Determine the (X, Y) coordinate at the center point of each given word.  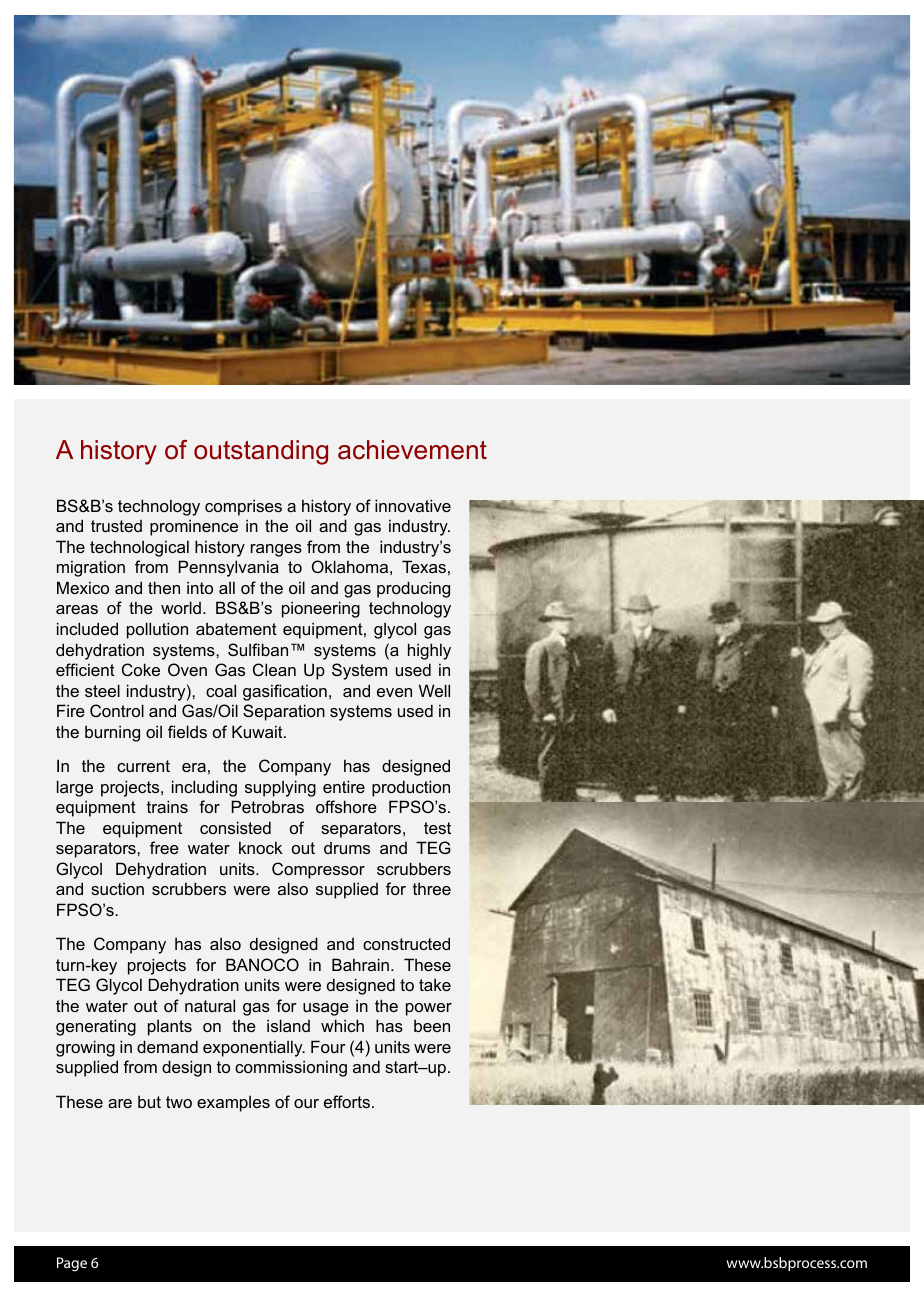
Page (72, 1264)
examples (233, 1104)
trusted (116, 526)
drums (347, 848)
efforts (347, 1101)
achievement (412, 450)
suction (117, 888)
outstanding (261, 452)
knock (260, 847)
